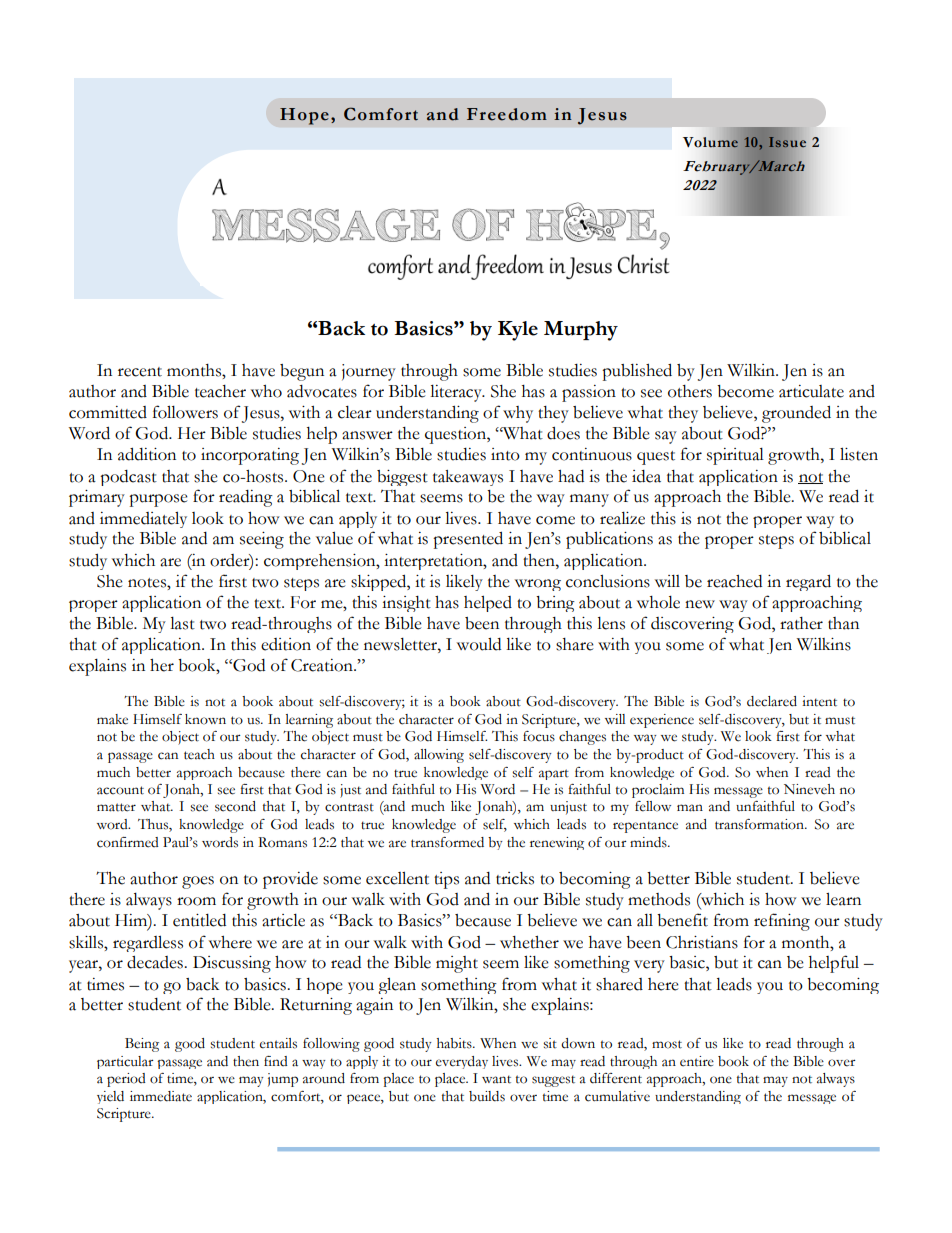  What do you see at coordinates (811, 391) in the screenshot?
I see `articulate` at bounding box center [811, 391].
